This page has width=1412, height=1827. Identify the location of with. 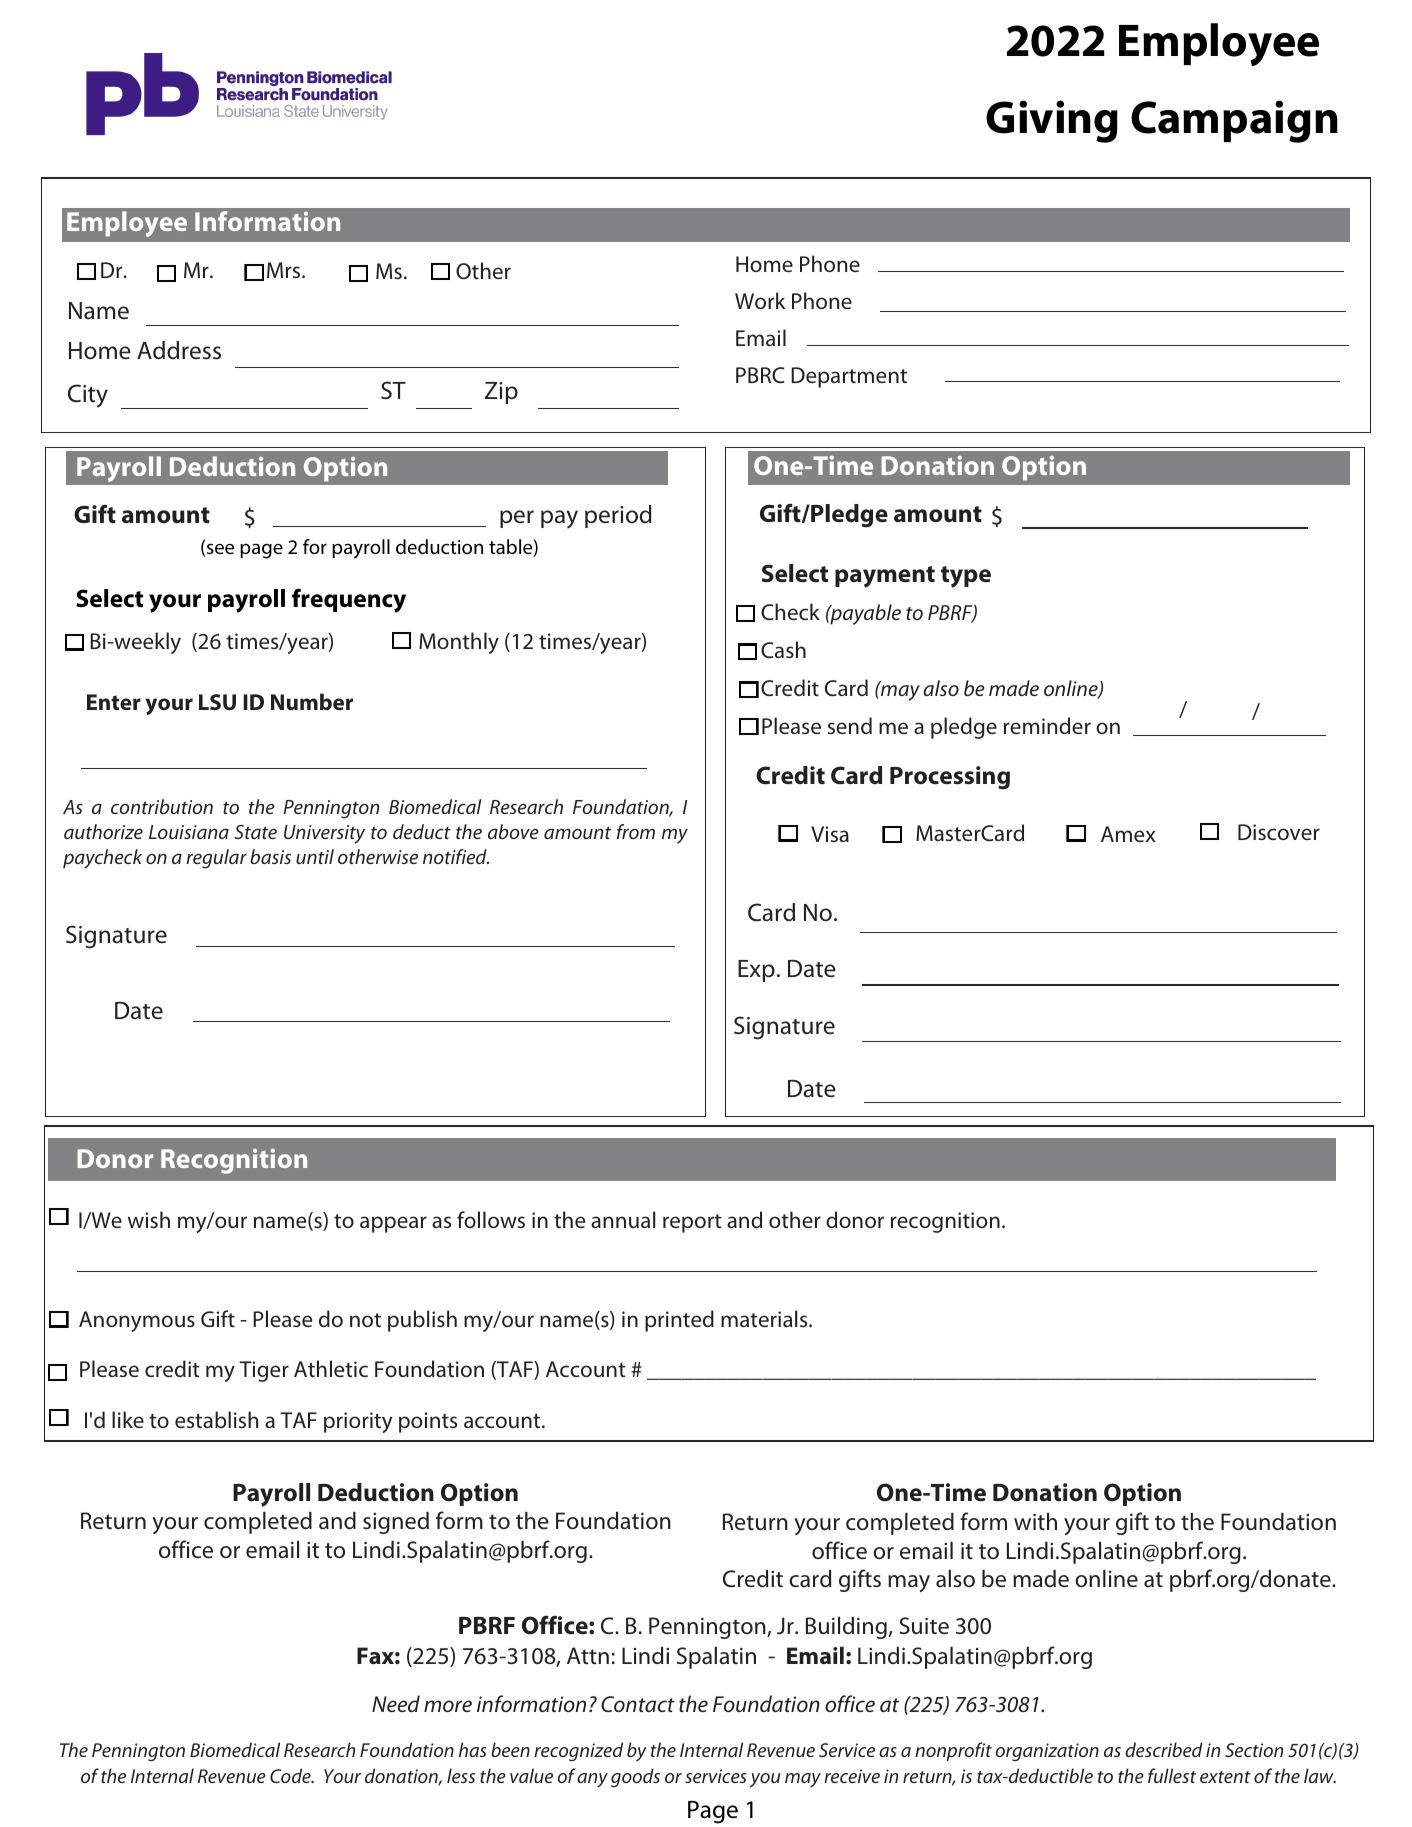
(1035, 1521).
